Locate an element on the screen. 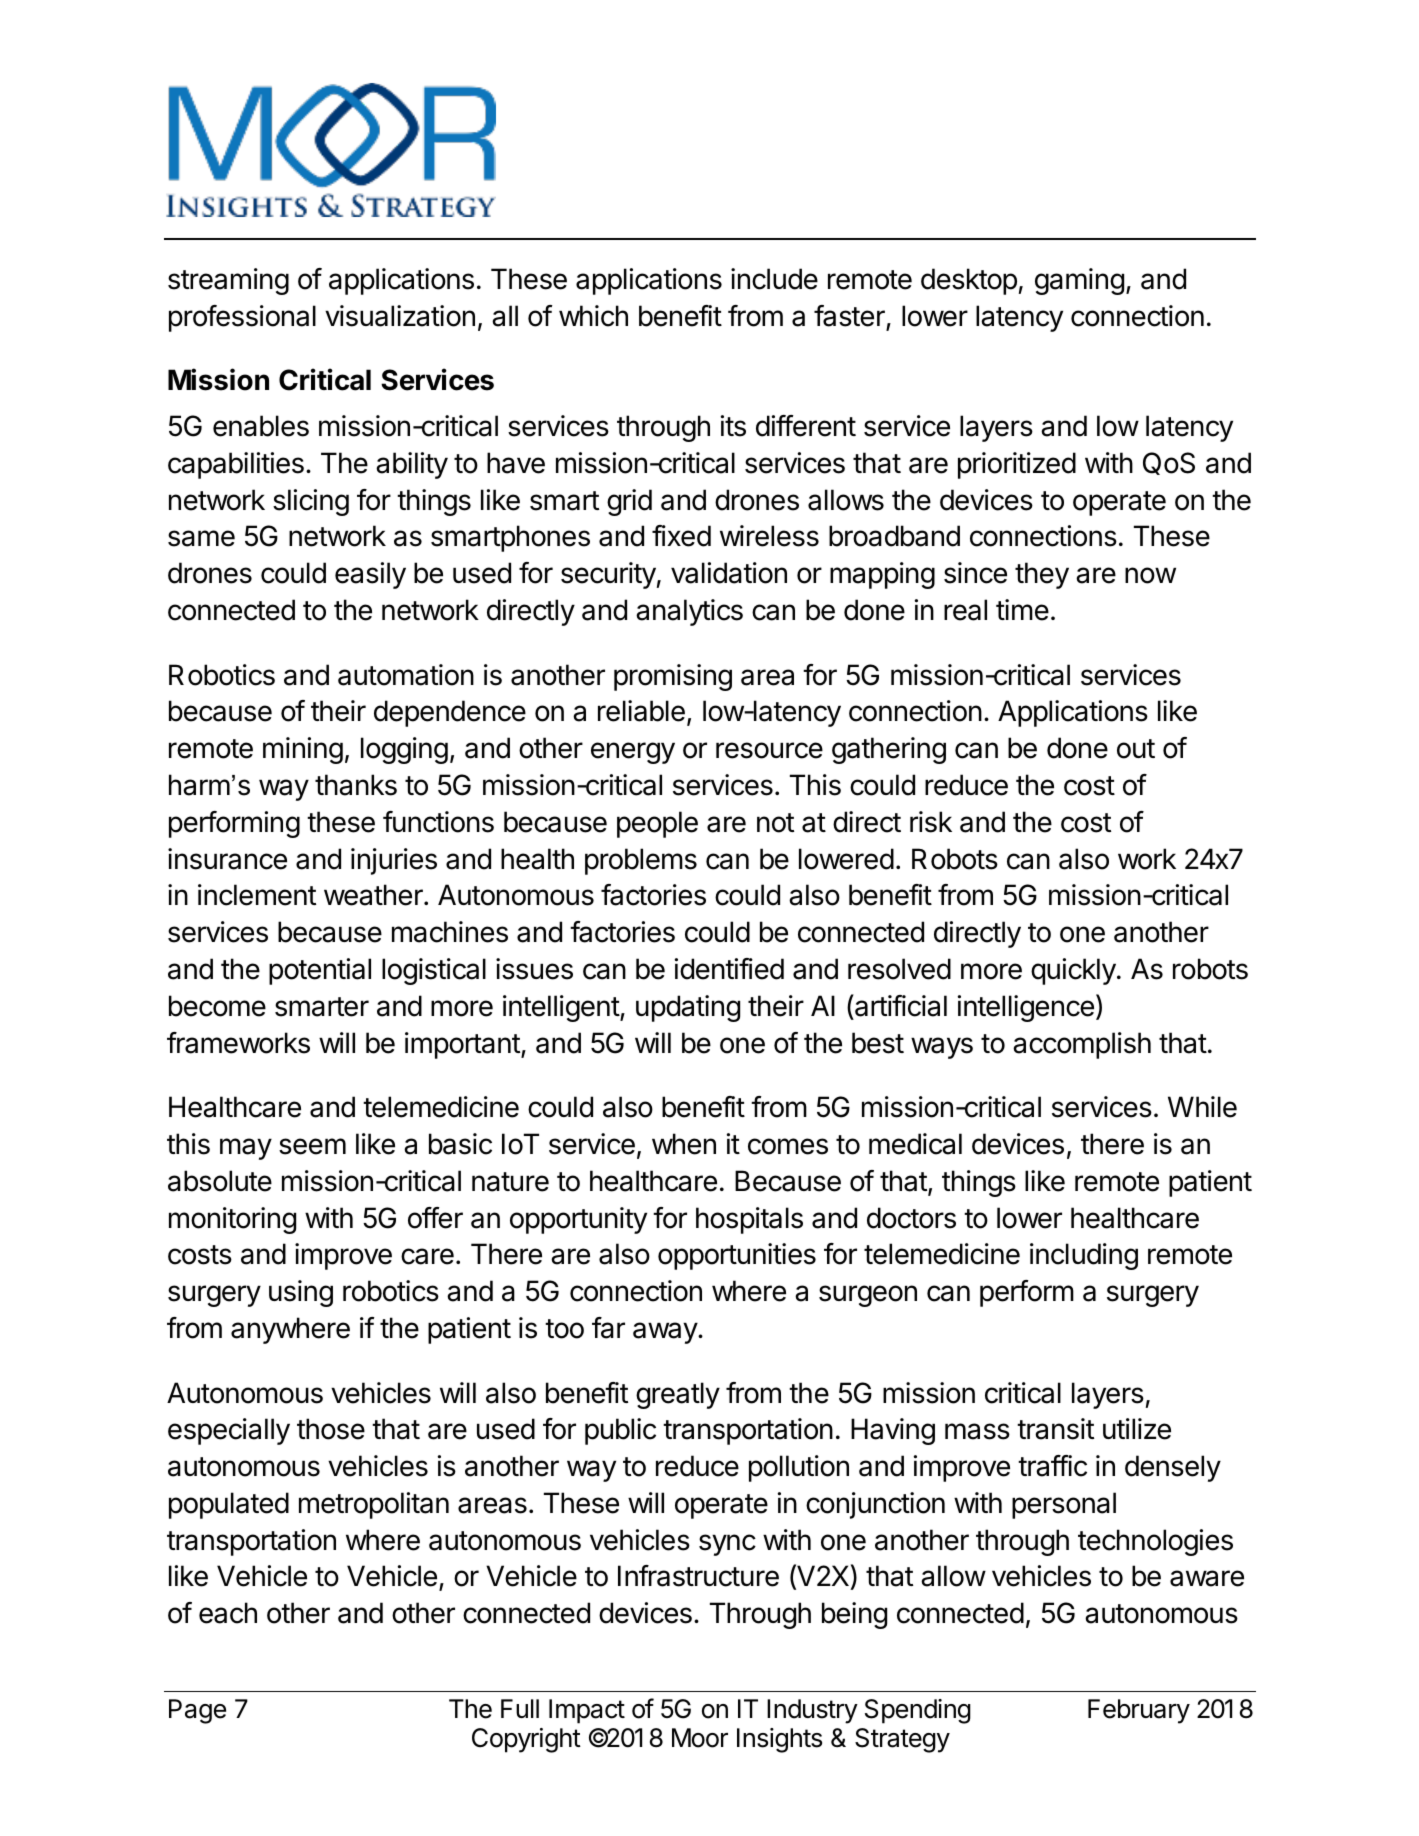 Image resolution: width=1419 pixels, height=1836 pixels. out is located at coordinates (1136, 749).
